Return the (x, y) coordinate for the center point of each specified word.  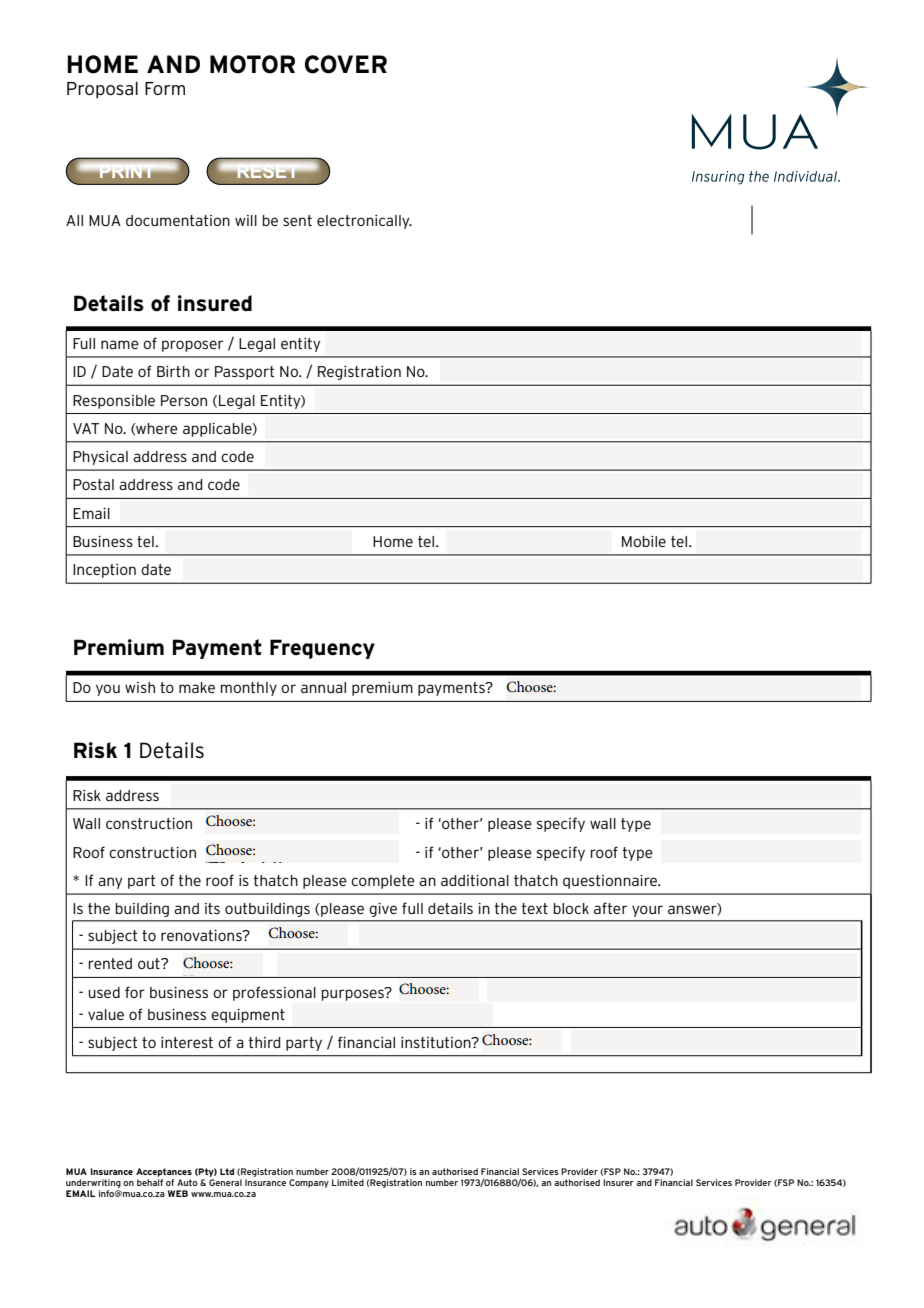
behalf (150, 1182)
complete (383, 882)
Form (165, 88)
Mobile (644, 541)
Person (184, 400)
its (212, 908)
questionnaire (611, 882)
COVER (346, 64)
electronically (364, 222)
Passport (245, 373)
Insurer (618, 1182)
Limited (348, 1182)
